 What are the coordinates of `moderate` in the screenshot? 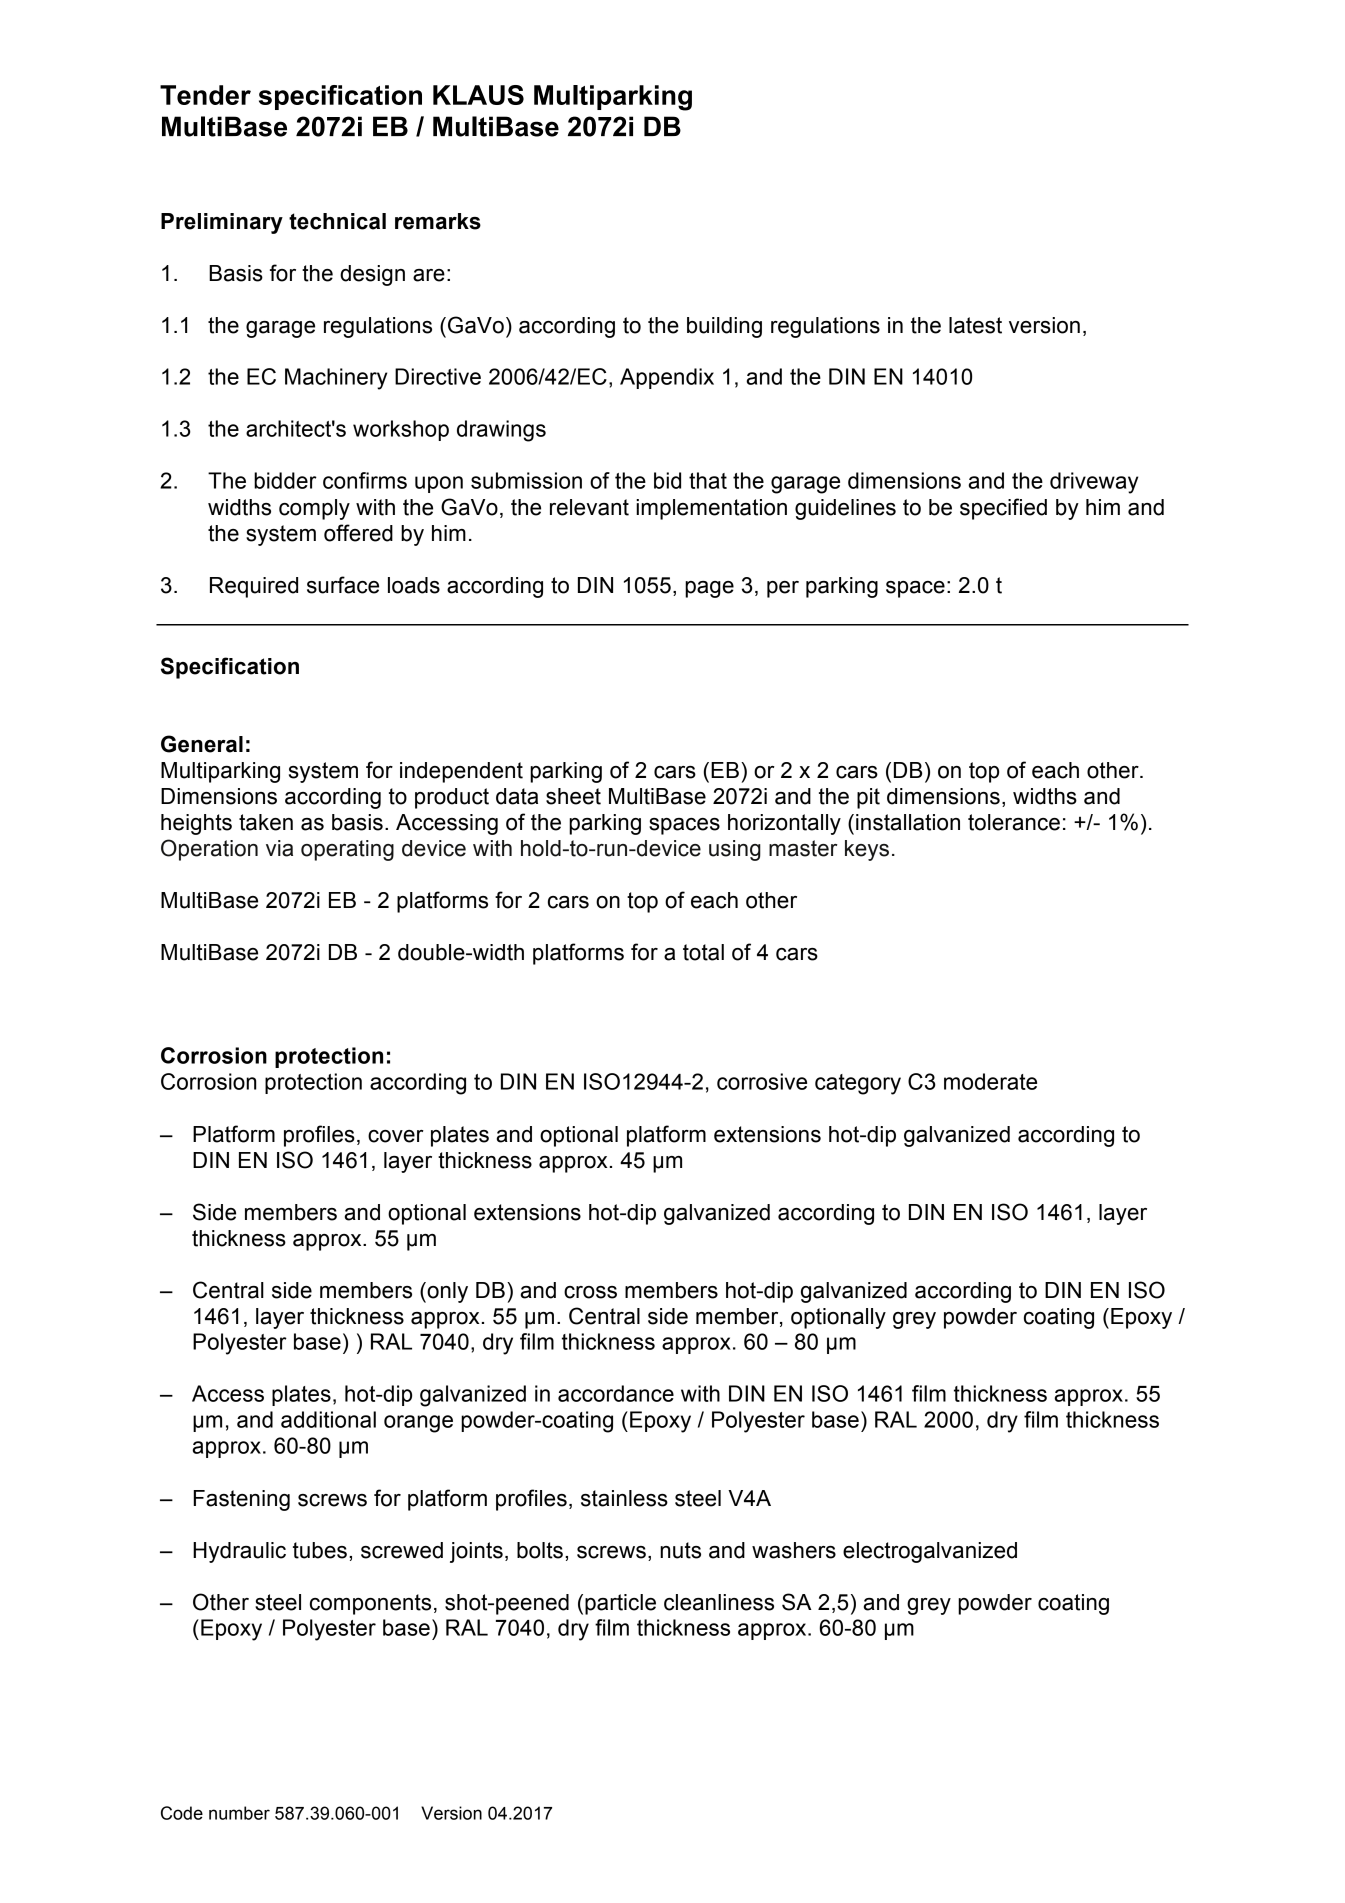 It's located at (990, 1081).
